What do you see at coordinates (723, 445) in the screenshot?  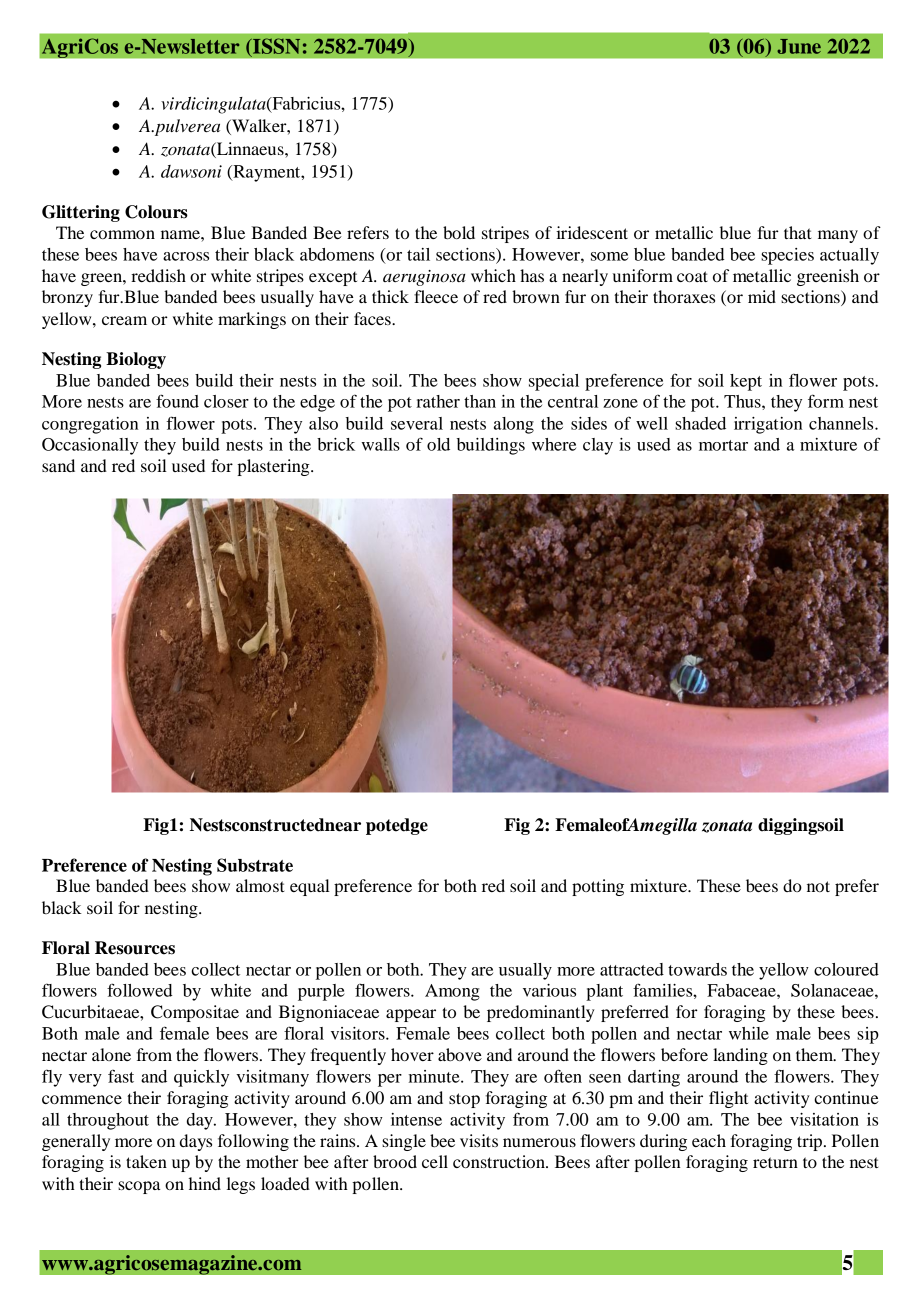 I see `mortar` at bounding box center [723, 445].
